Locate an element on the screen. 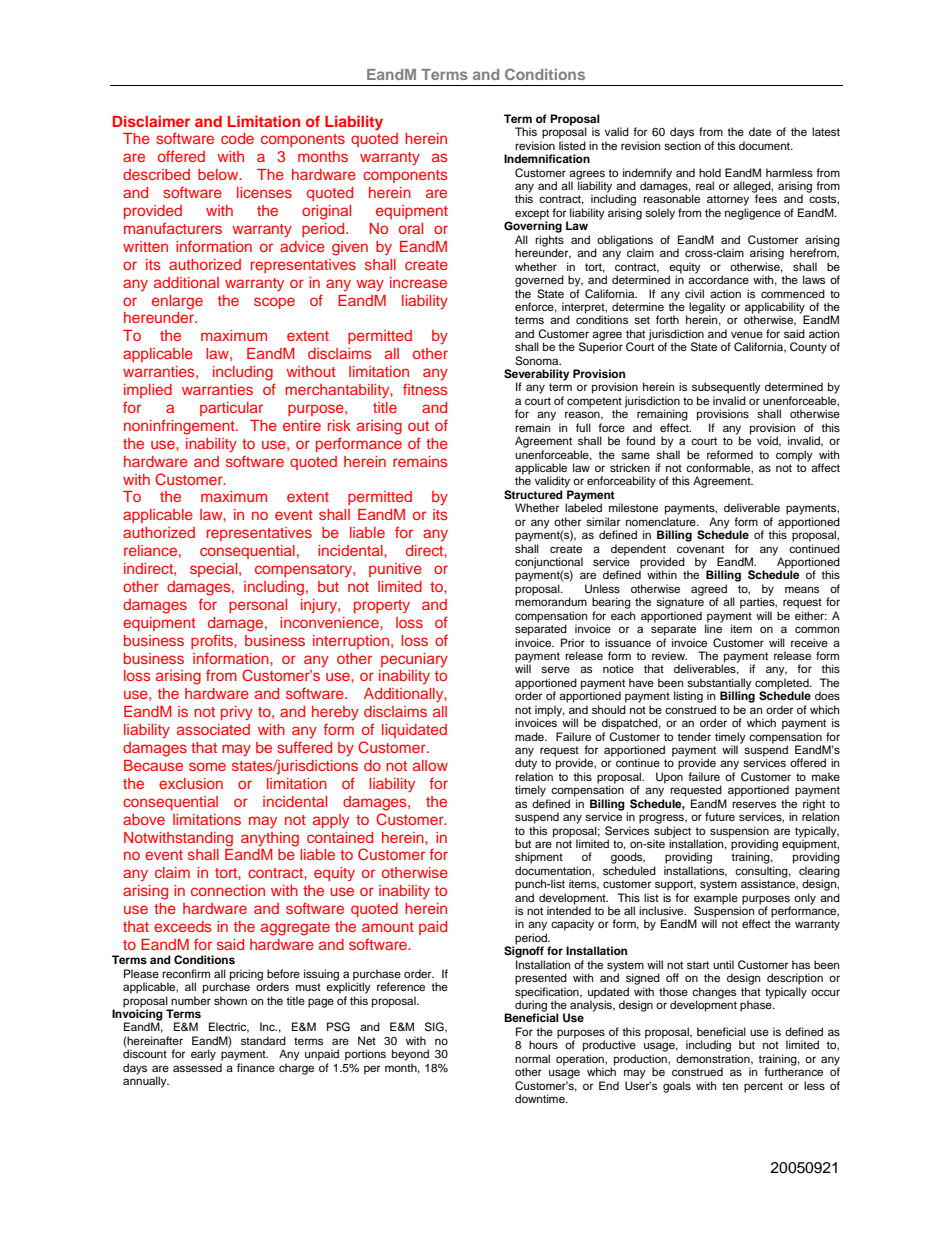 The image size is (952, 1233). below is located at coordinates (219, 174).
